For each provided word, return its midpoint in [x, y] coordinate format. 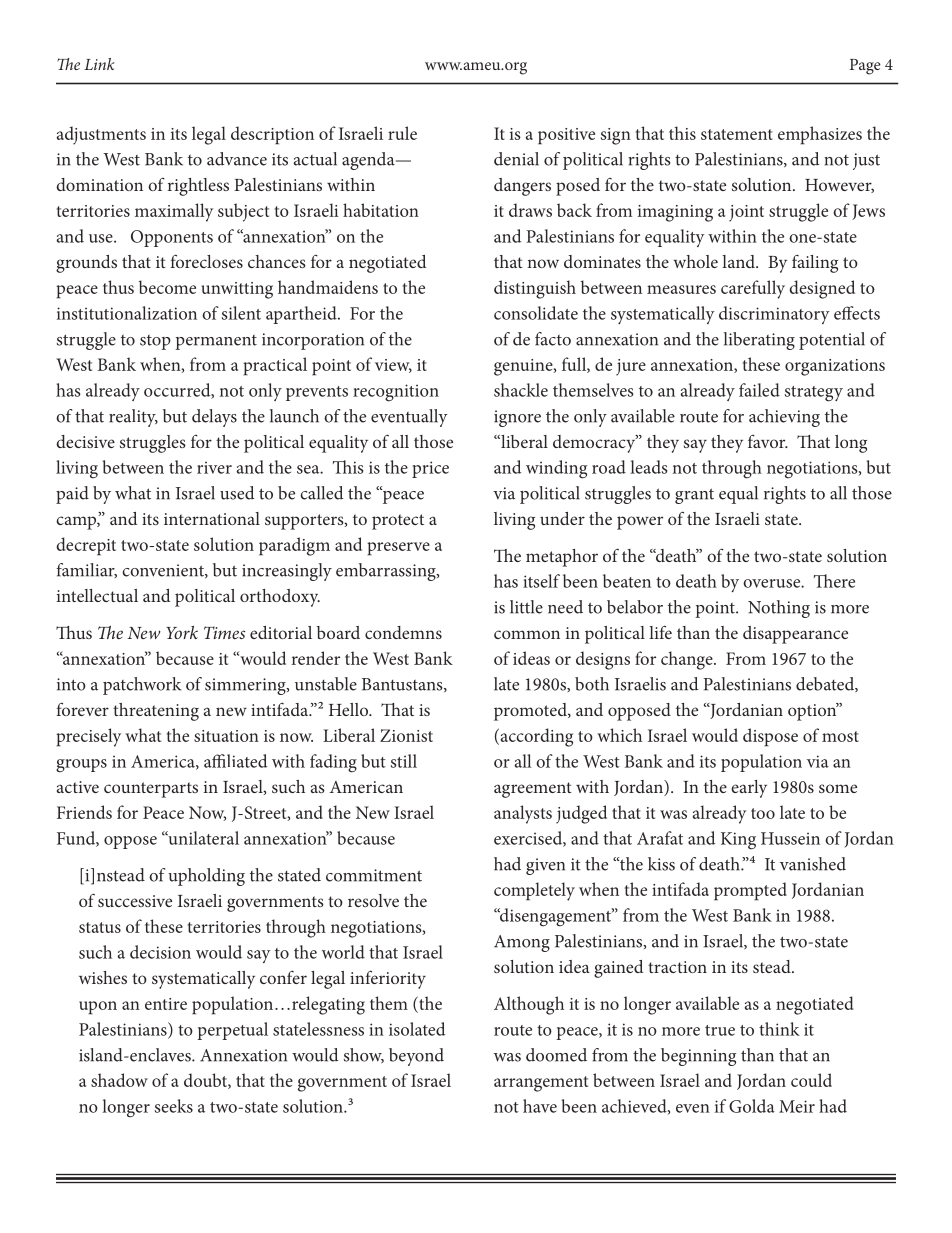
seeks [174, 1106]
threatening [156, 712]
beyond [416, 1057]
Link [99, 64]
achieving [784, 418]
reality [133, 418]
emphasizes [820, 135]
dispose [770, 737]
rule [402, 133]
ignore [517, 418]
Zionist [406, 735]
